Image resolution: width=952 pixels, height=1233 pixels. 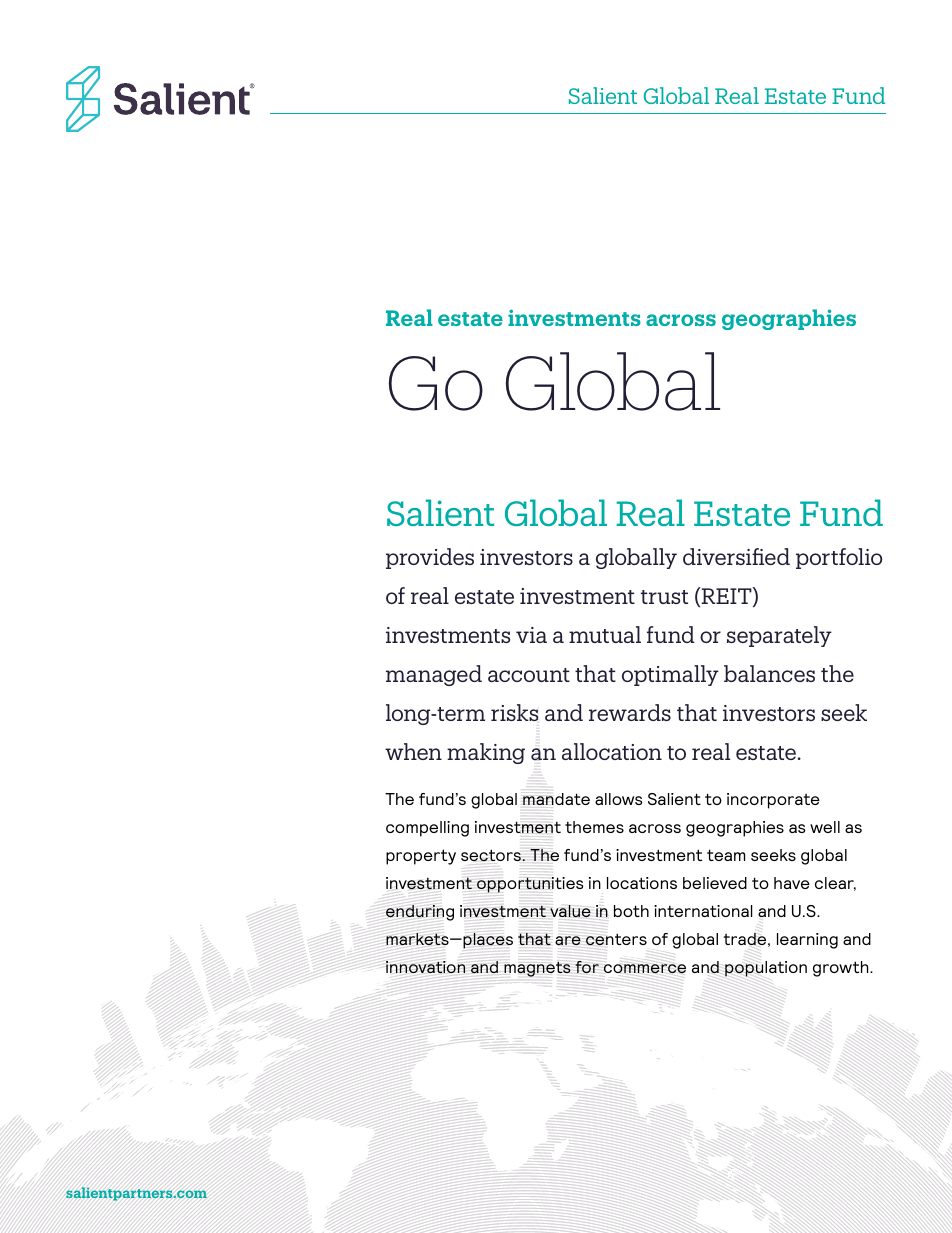 I want to click on portfolio, so click(x=839, y=558).
